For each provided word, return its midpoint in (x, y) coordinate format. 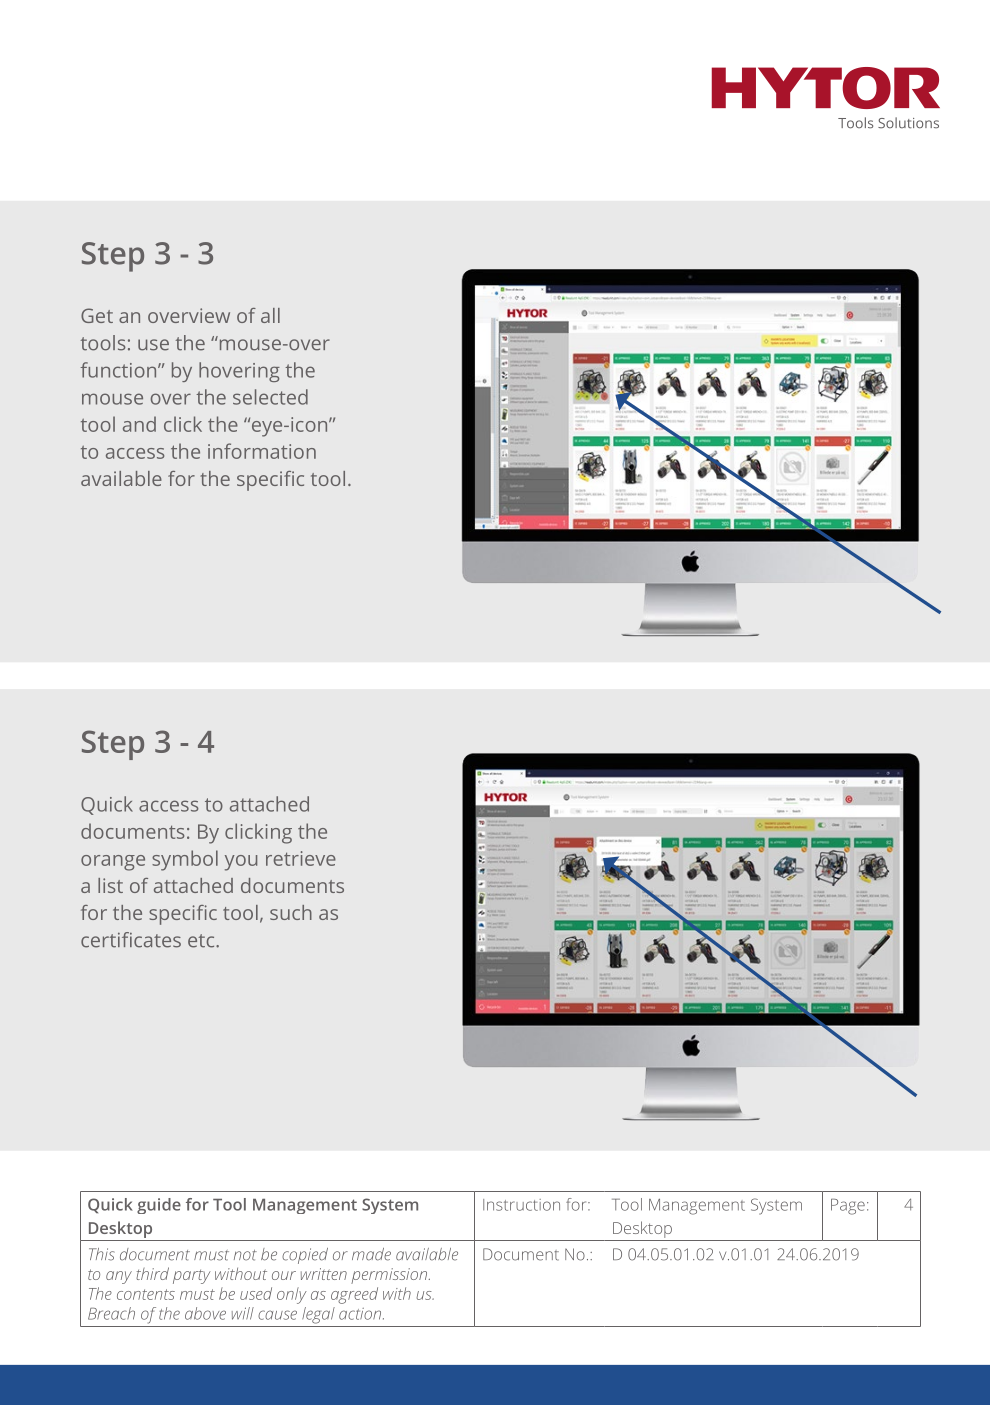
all (270, 315)
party (192, 1277)
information (262, 451)
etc (202, 941)
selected (270, 397)
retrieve (301, 858)
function (119, 370)
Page (848, 1207)
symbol (185, 860)
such (291, 912)
